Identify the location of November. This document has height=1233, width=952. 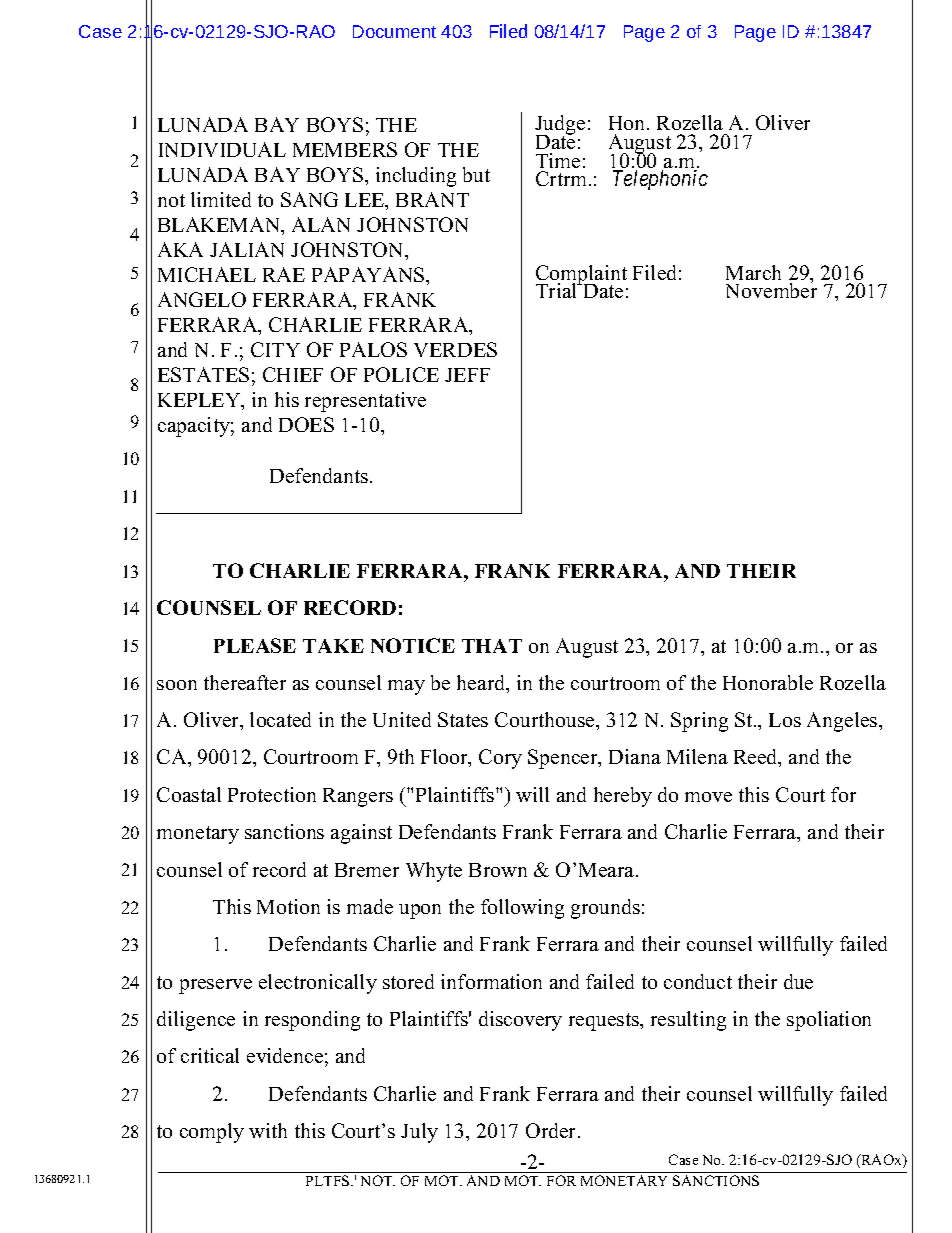
(771, 289).
